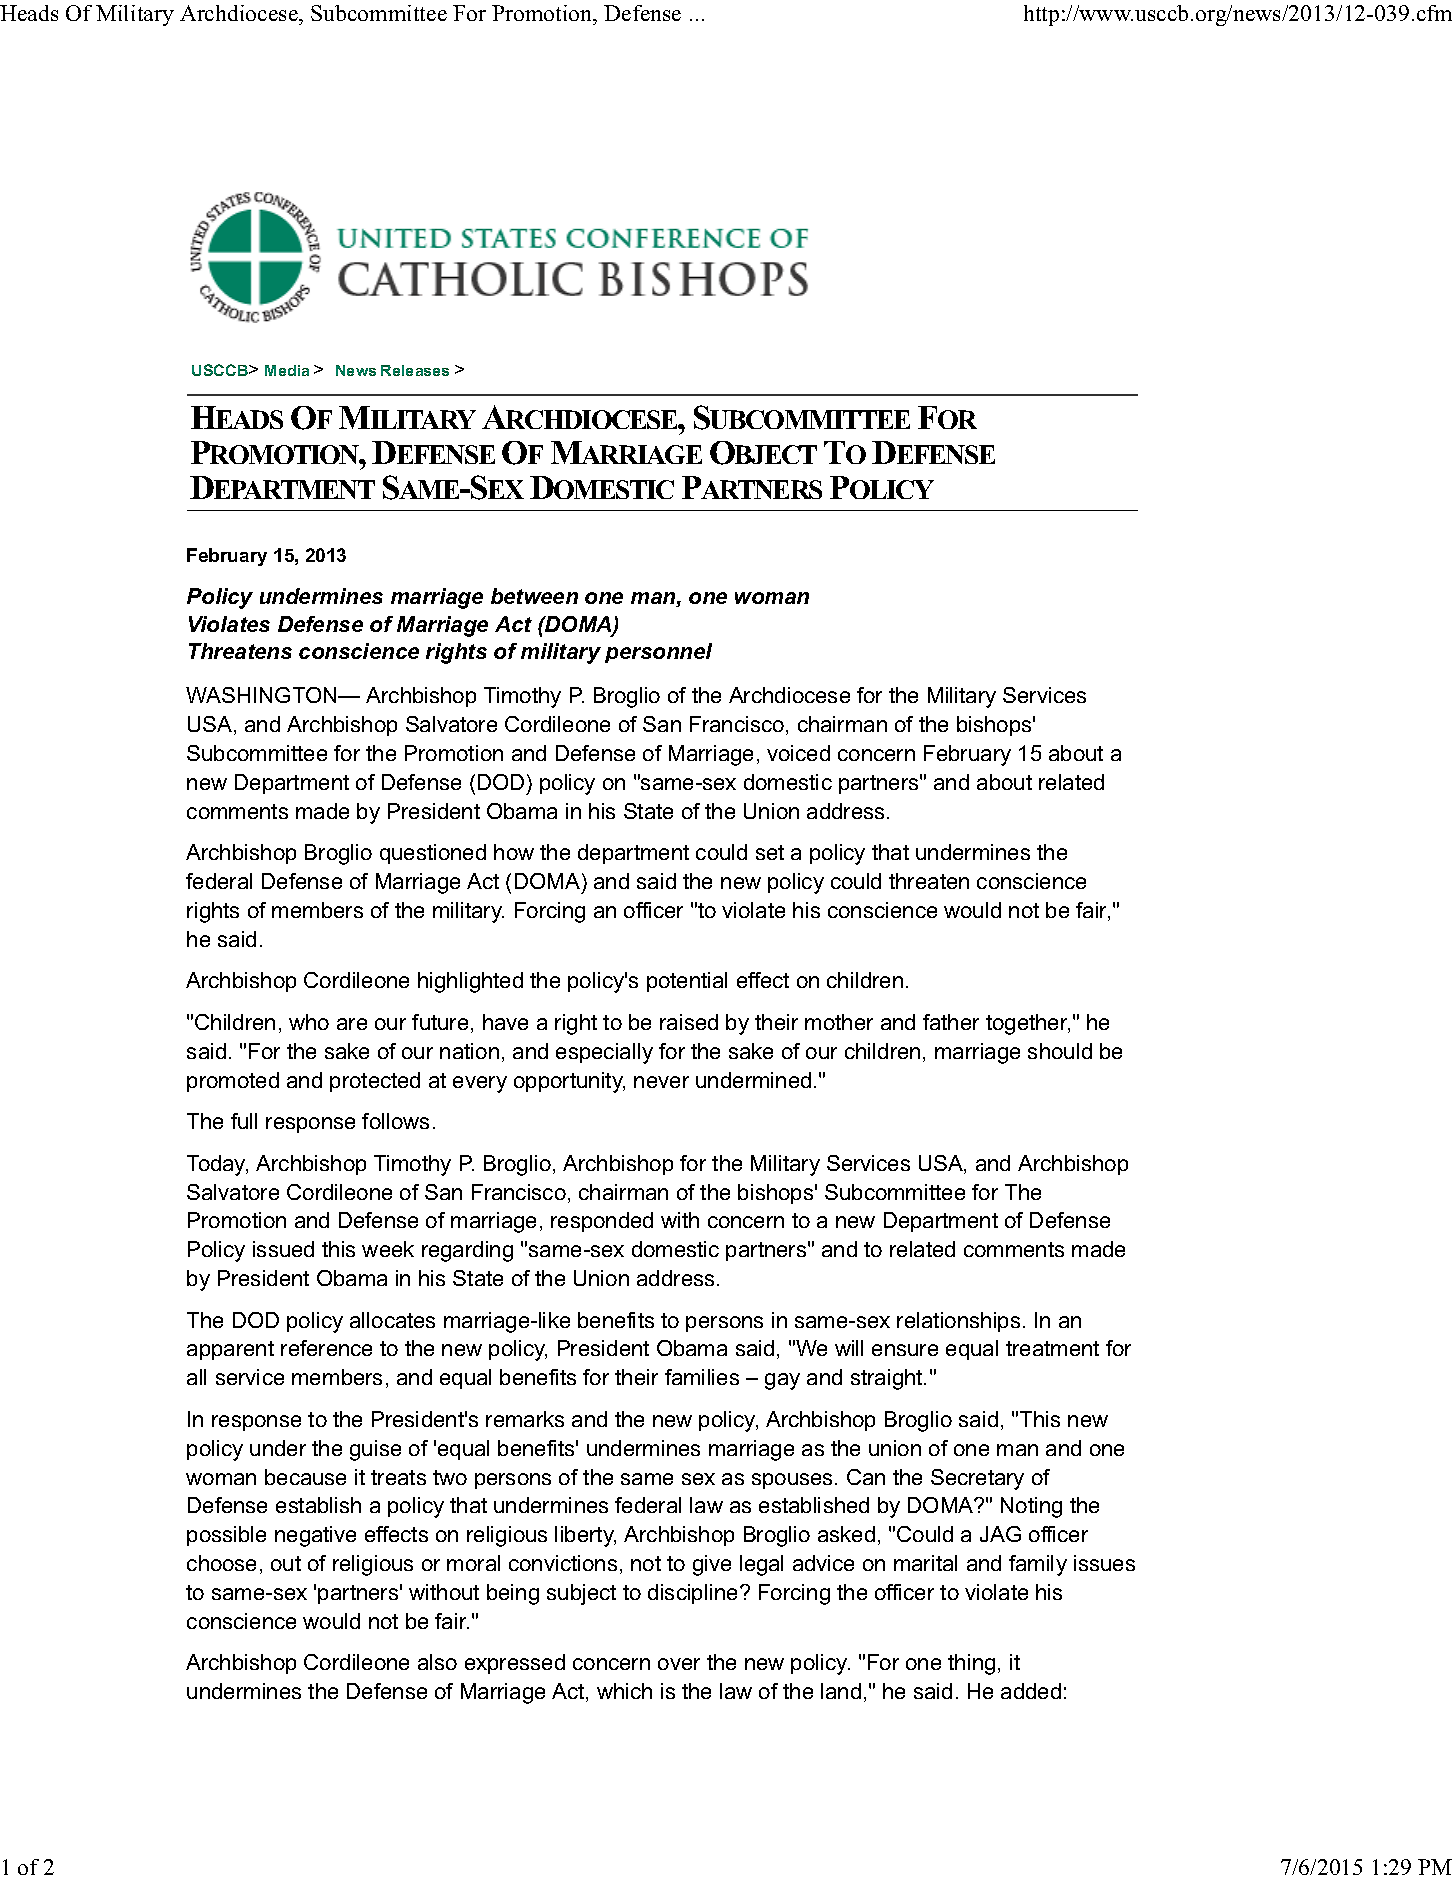 This page has width=1453, height=1881. Describe the element at coordinates (1060, 1051) in the page. I see `should` at that location.
